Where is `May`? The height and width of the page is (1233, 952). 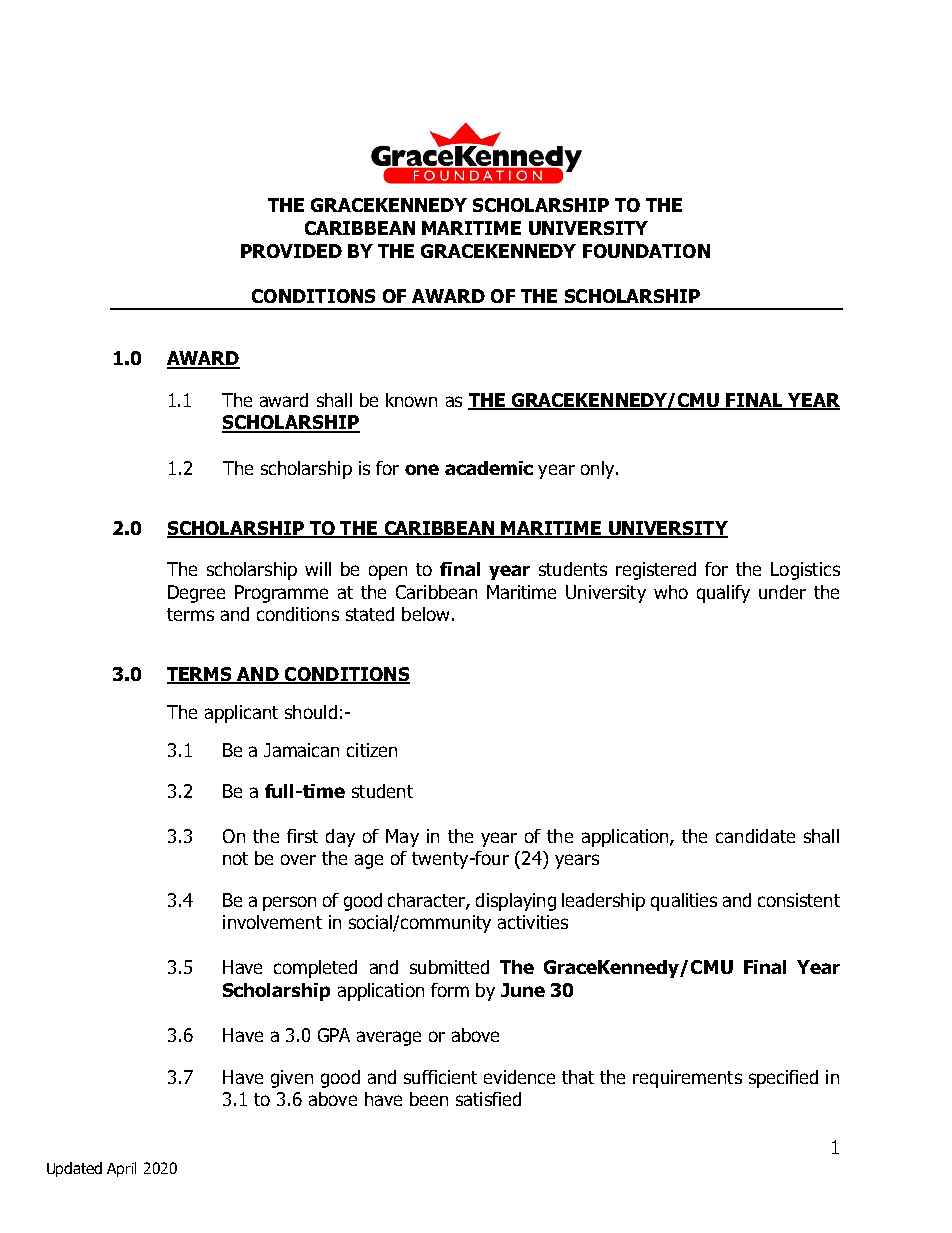 May is located at coordinates (402, 838).
